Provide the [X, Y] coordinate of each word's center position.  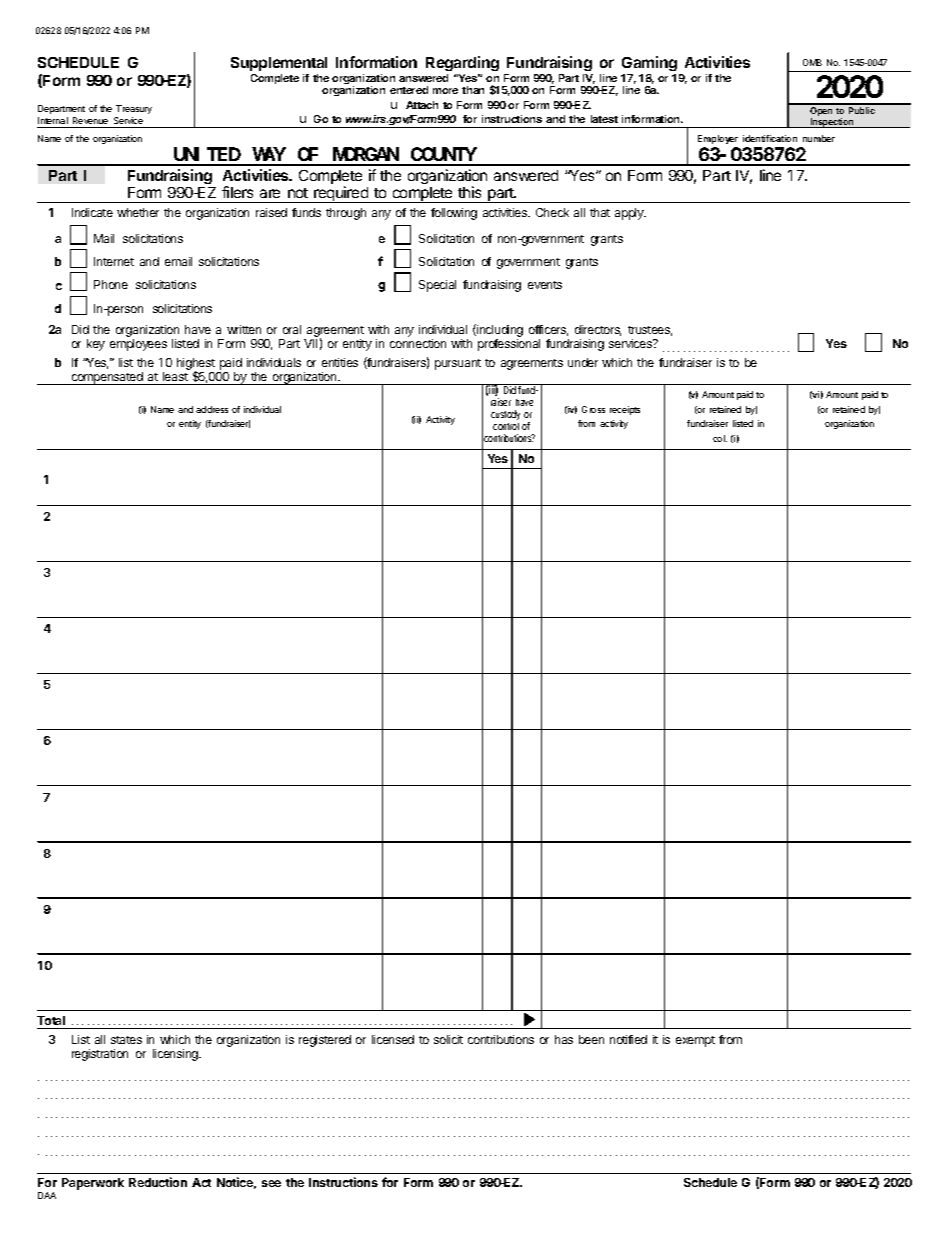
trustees [650, 331]
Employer [718, 139]
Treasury [134, 109]
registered [325, 1041]
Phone [111, 284]
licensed [393, 1039]
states [126, 1040]
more [445, 91]
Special [437, 286]
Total [51, 1020]
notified [628, 1039]
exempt [695, 1041]
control [506, 426]
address [212, 409]
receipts [625, 410]
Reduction [158, 1182]
